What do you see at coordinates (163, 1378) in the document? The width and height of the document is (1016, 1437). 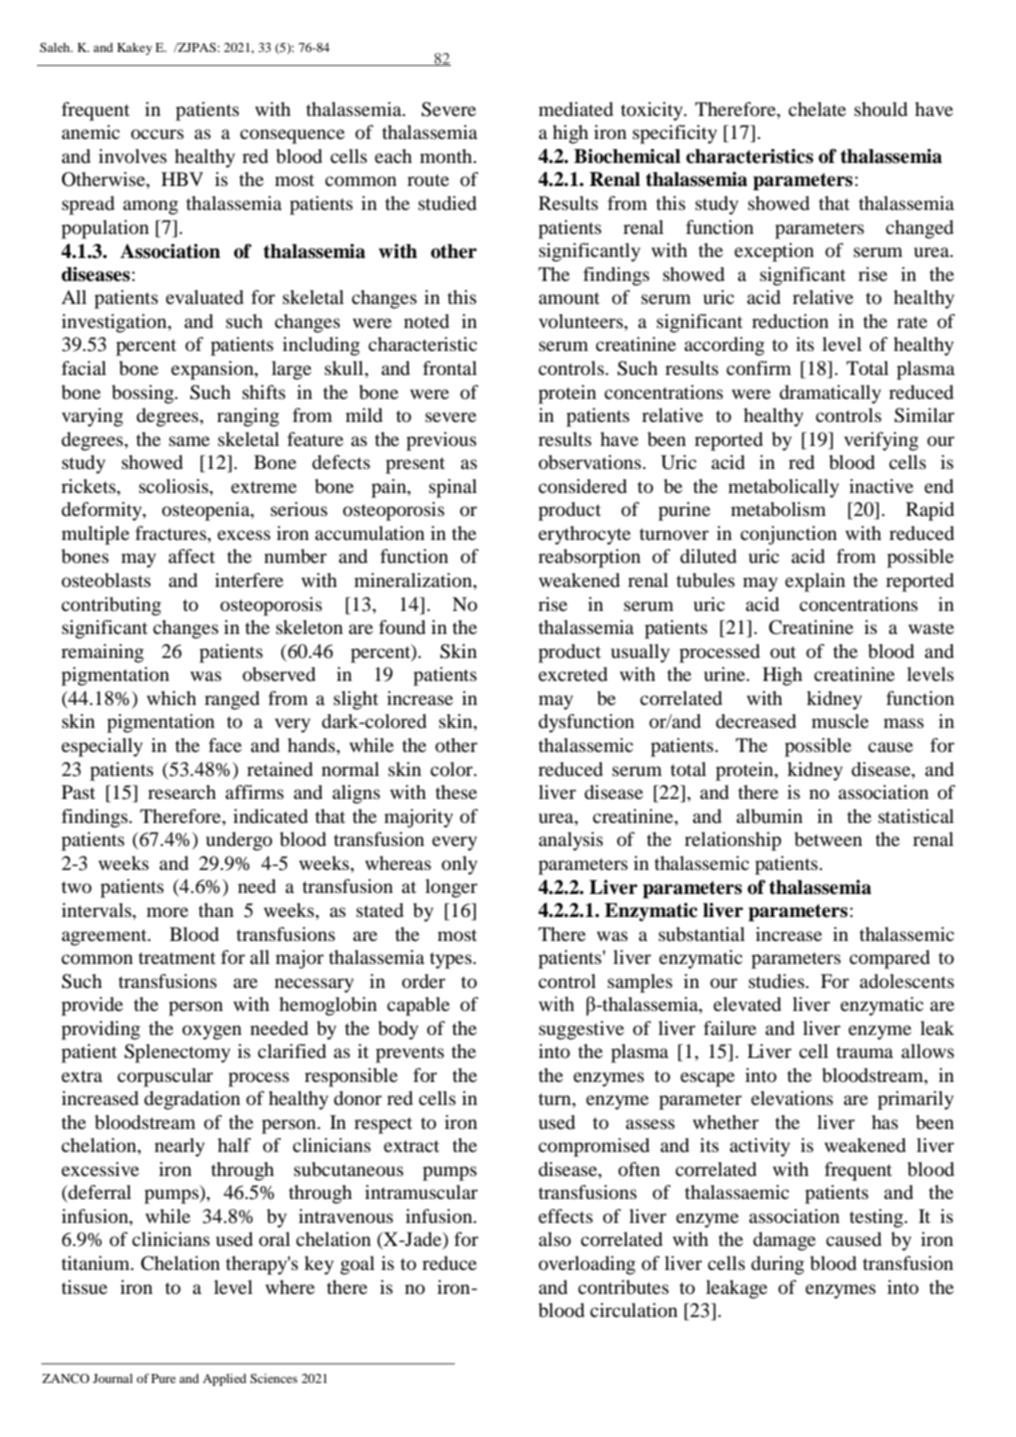 I see `Pure` at bounding box center [163, 1378].
